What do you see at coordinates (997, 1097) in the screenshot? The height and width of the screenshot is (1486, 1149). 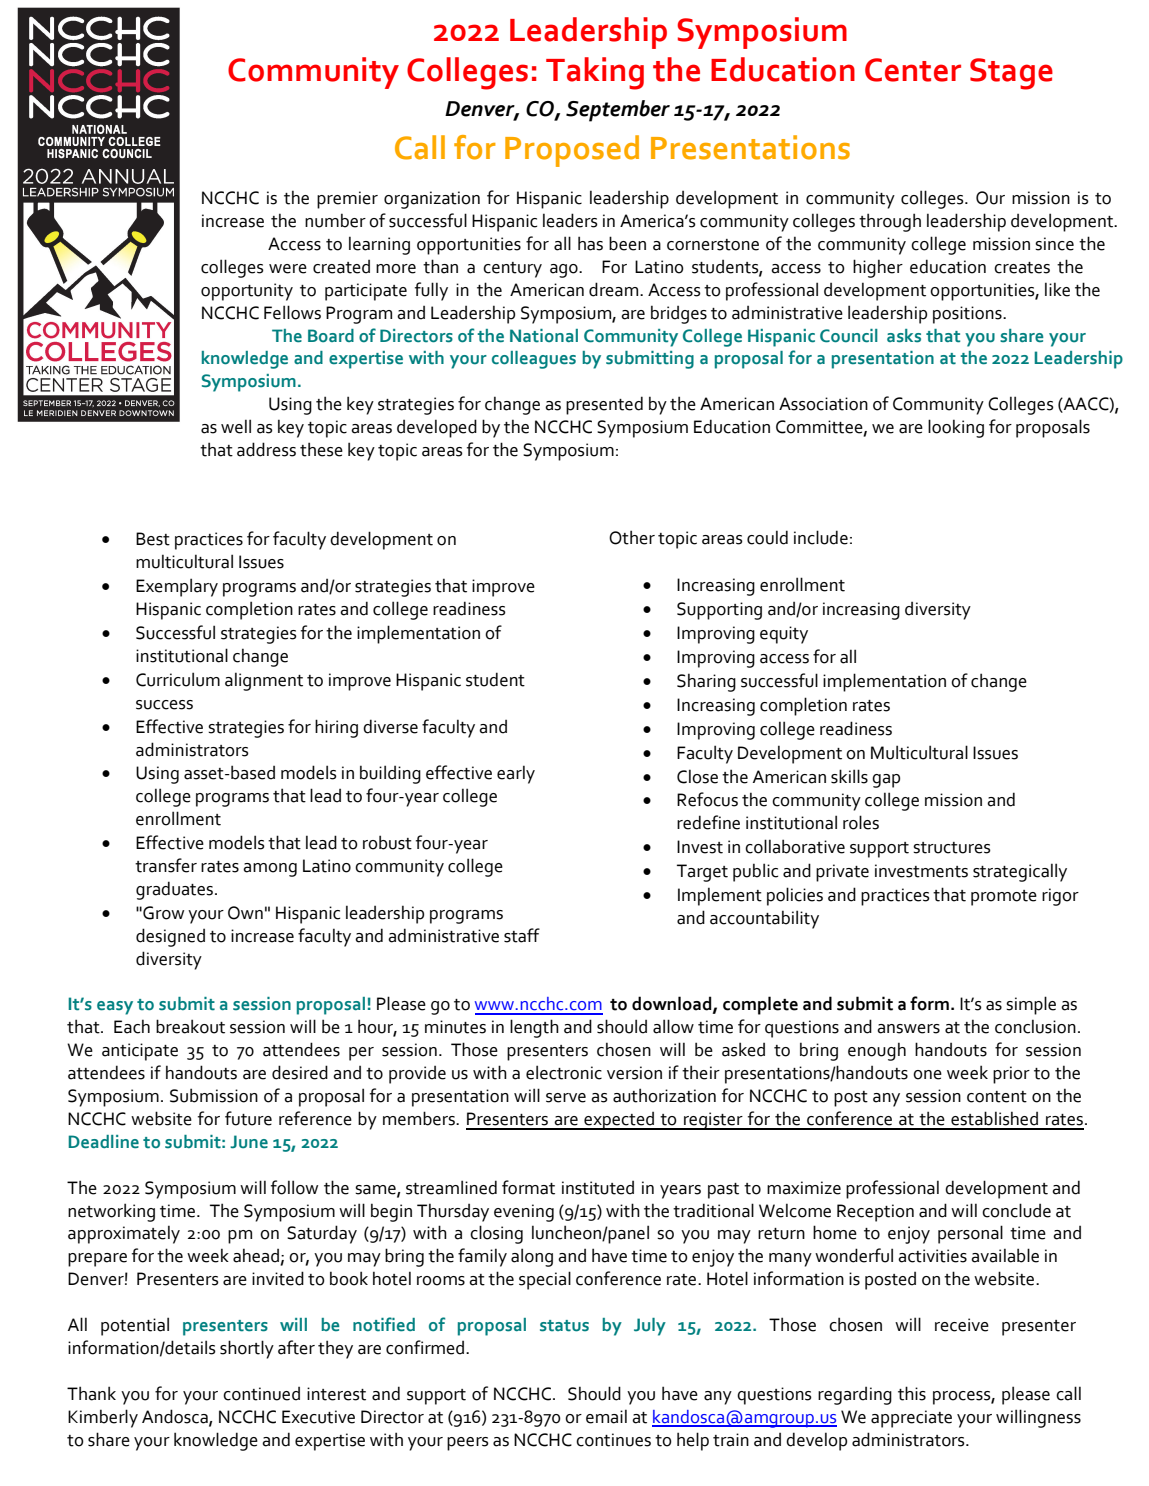 I see `content` at bounding box center [997, 1097].
